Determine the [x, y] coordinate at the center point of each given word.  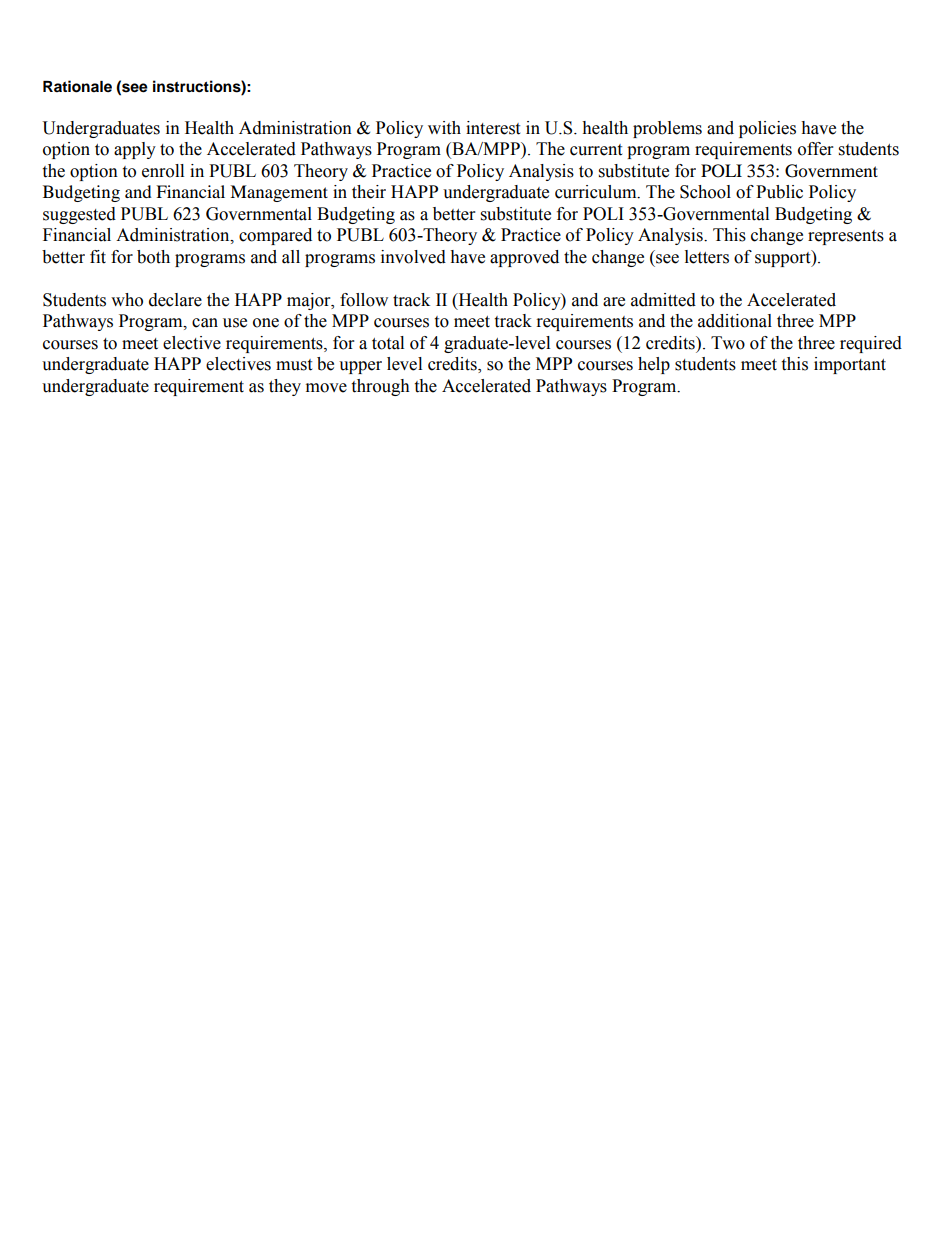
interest [493, 128]
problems [667, 129]
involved [413, 257]
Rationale [77, 86]
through [380, 387]
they [285, 387]
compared [275, 236]
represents [846, 237]
